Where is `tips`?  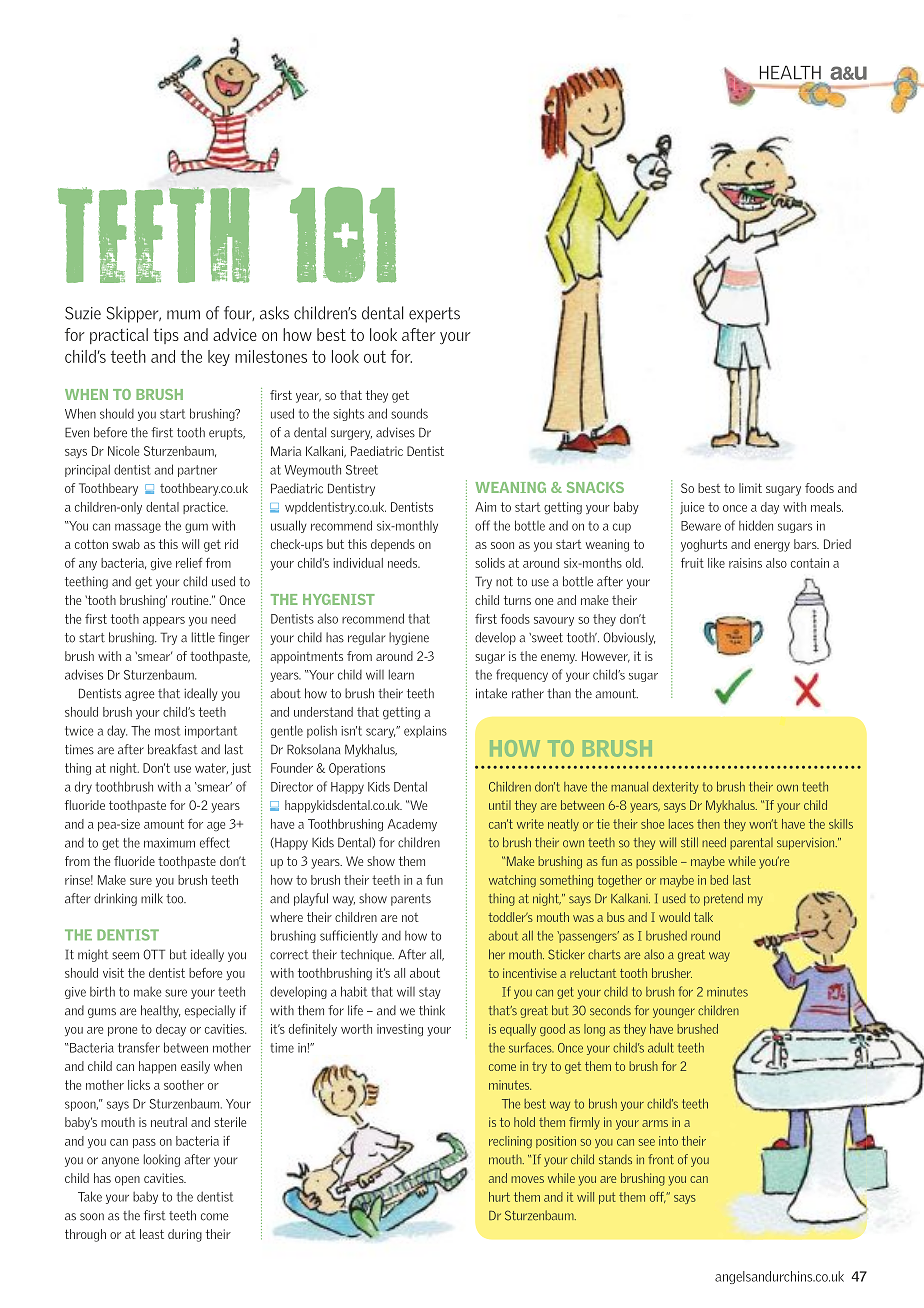 tips is located at coordinates (166, 336).
